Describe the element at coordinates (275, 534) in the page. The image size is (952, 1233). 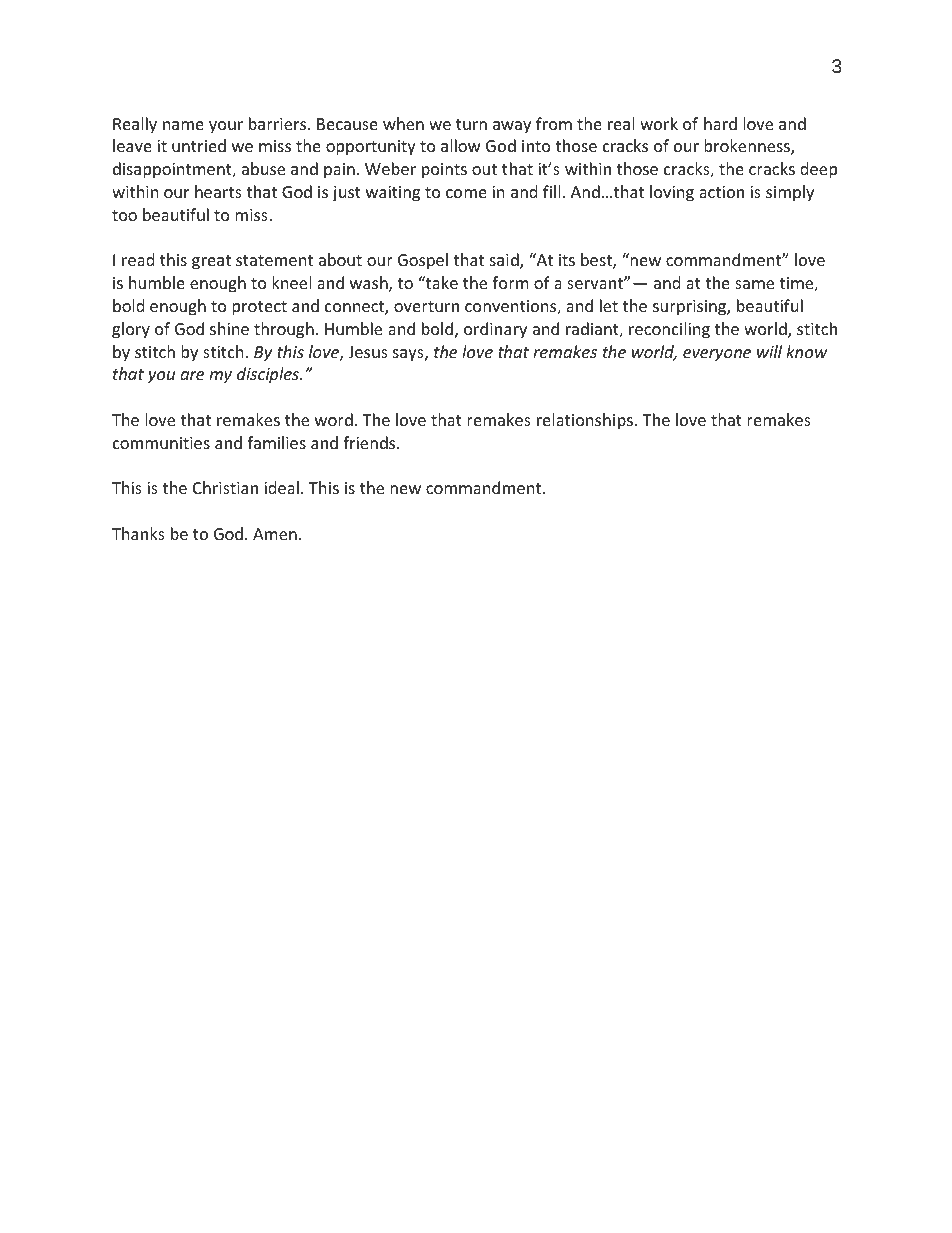
I see `Amen` at that location.
